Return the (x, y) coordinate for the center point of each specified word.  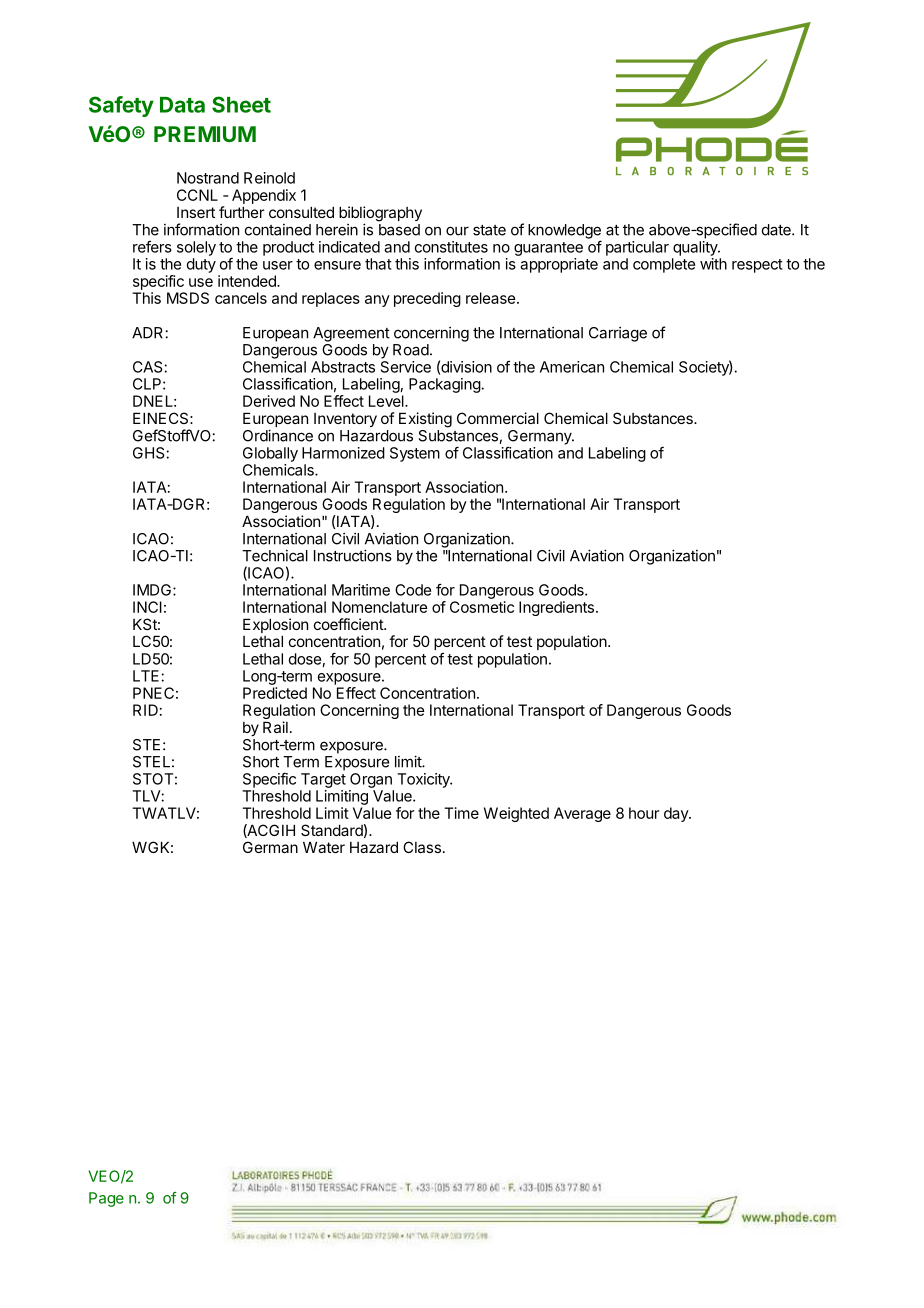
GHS (150, 453)
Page (106, 1199)
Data (182, 105)
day (677, 814)
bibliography (380, 215)
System (415, 454)
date (777, 230)
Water (324, 847)
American (572, 367)
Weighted (516, 814)
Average (582, 814)
